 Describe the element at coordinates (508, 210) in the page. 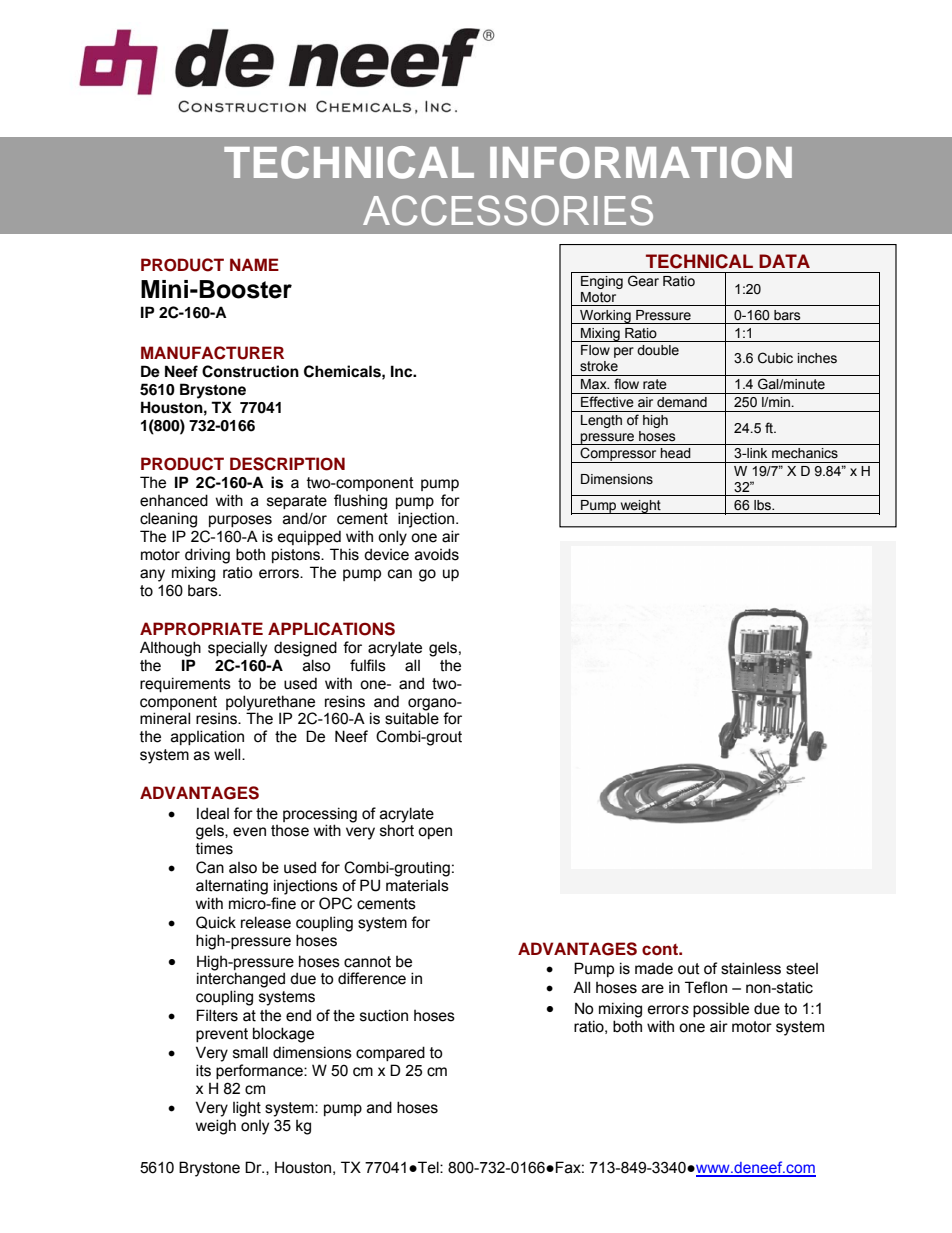

I see `ACCESSORIES` at that location.
